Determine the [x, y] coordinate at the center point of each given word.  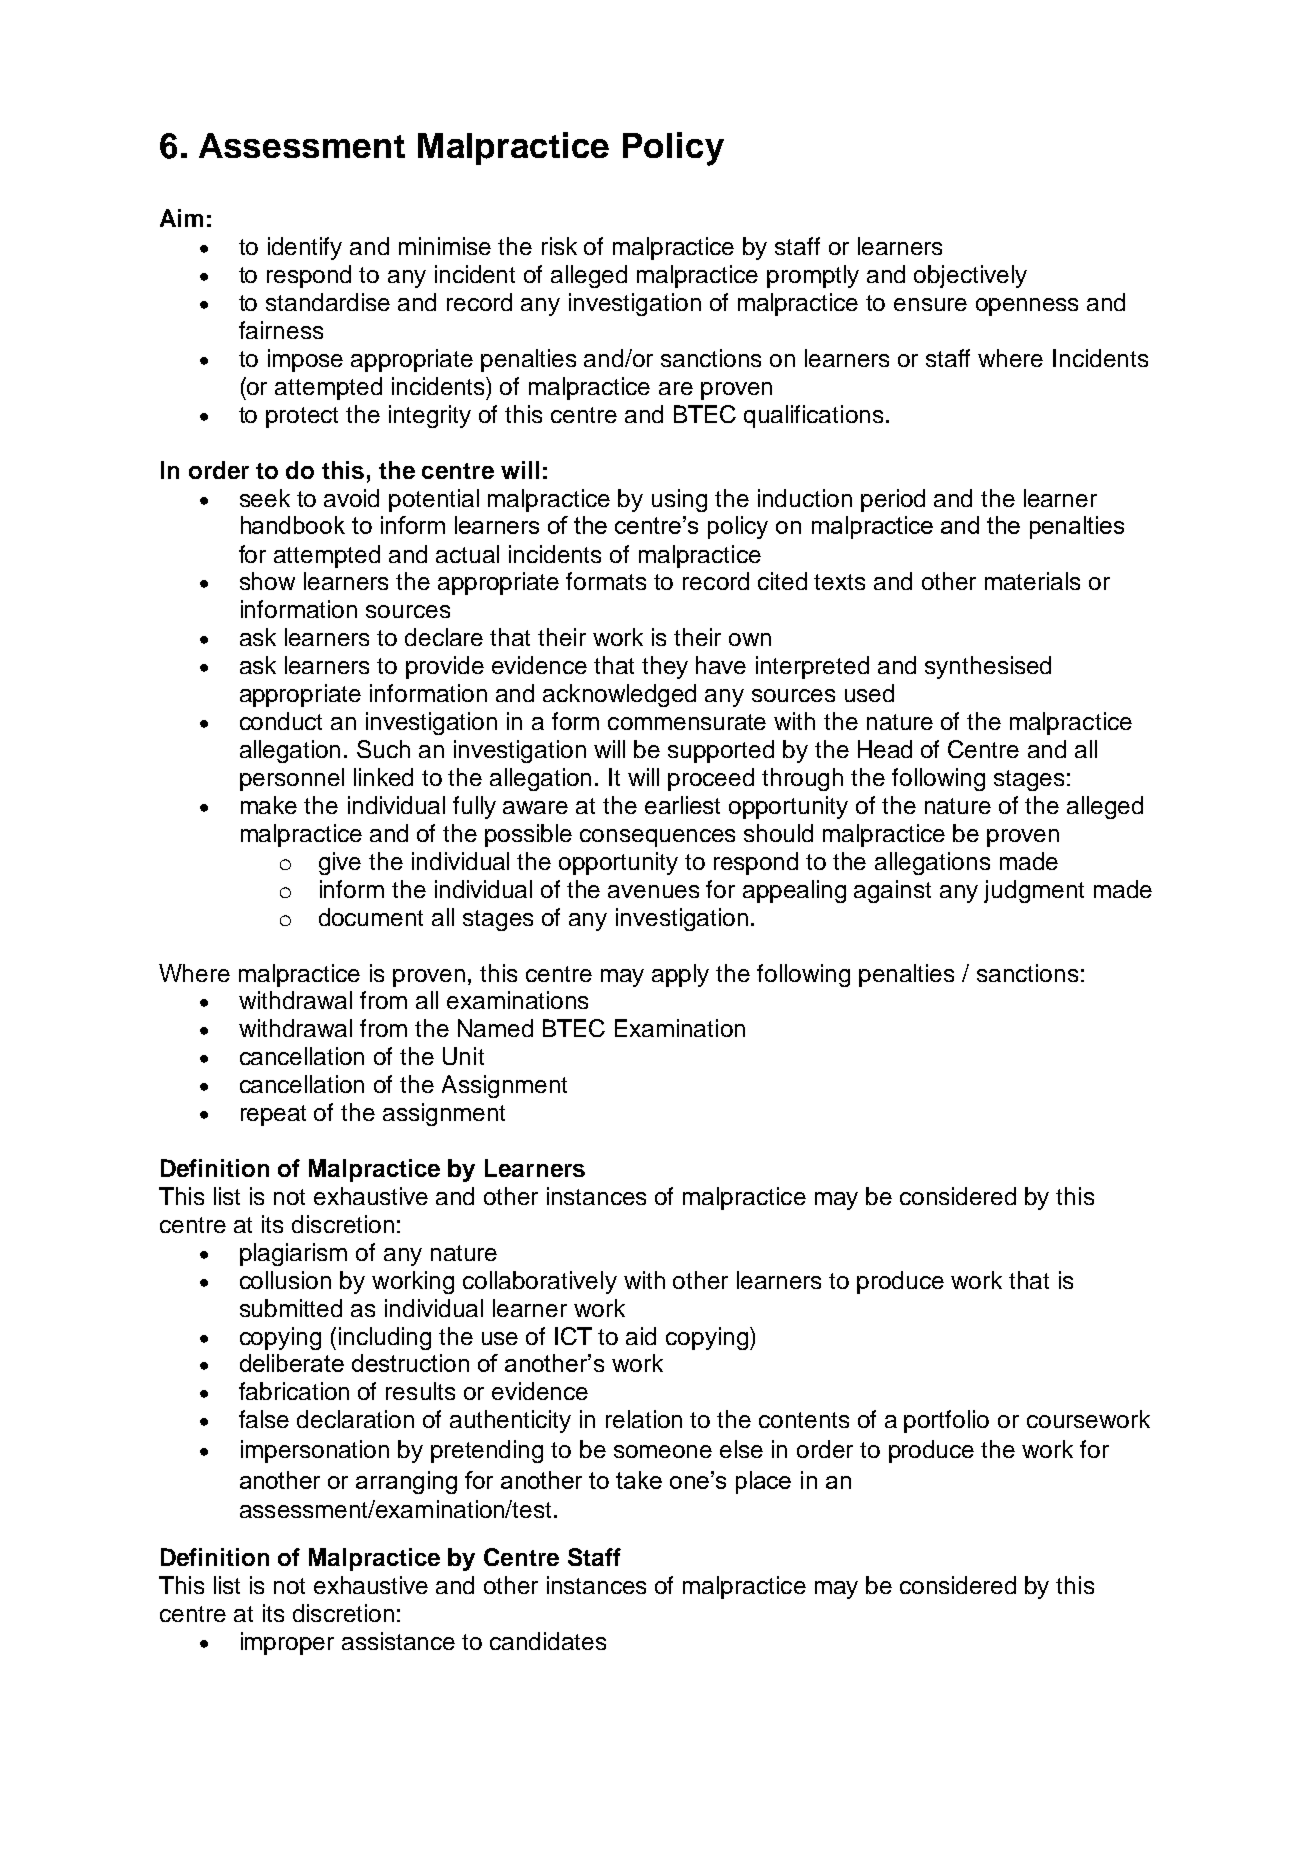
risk [559, 246]
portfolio [946, 1421]
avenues [653, 891]
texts [839, 582]
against [892, 891]
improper [287, 1643]
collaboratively [540, 1282]
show [267, 581]
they [665, 667]
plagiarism [293, 1254]
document [371, 917]
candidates [548, 1641]
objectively [970, 276]
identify [305, 248]
